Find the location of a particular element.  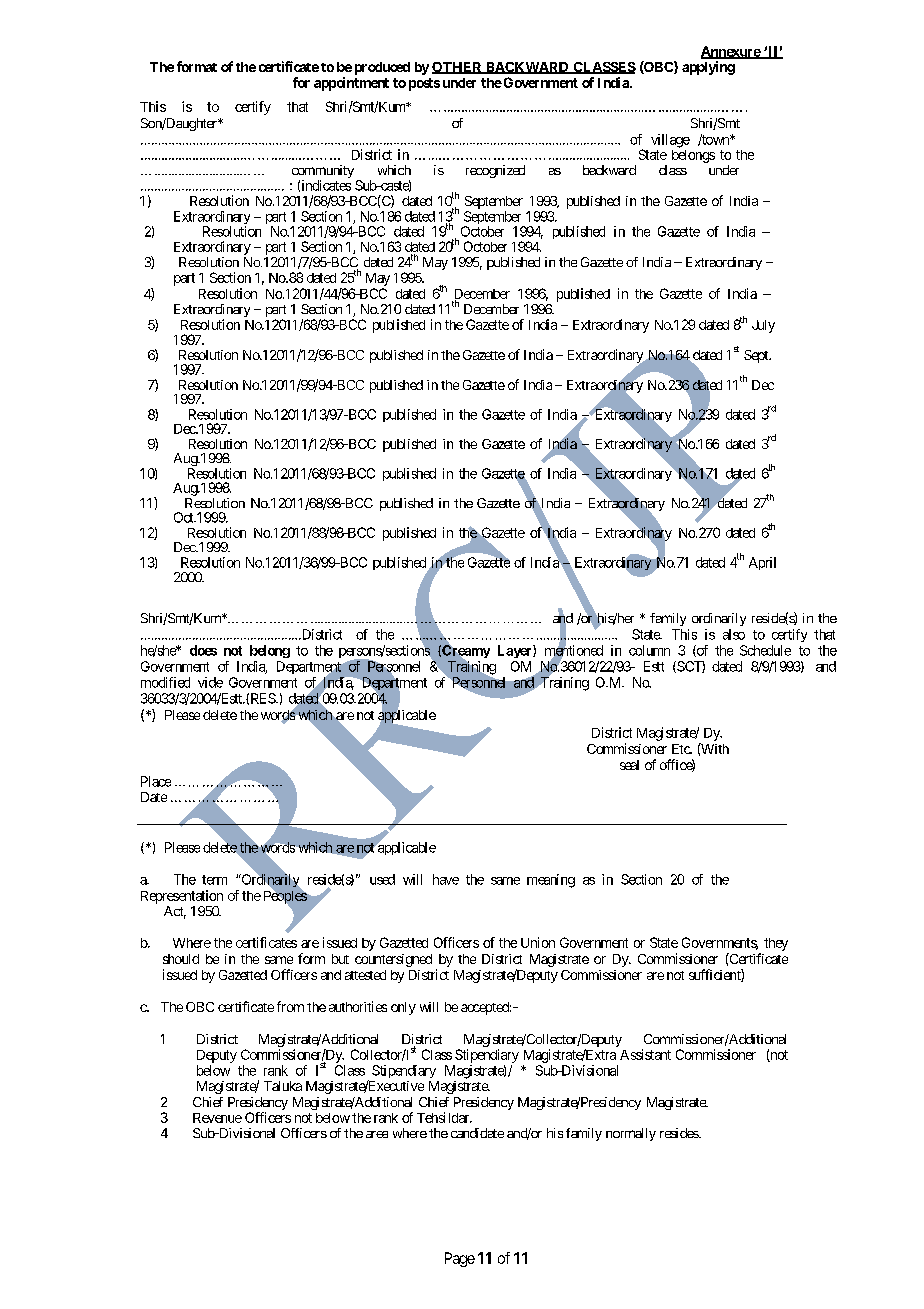

OTHER is located at coordinates (458, 68).
